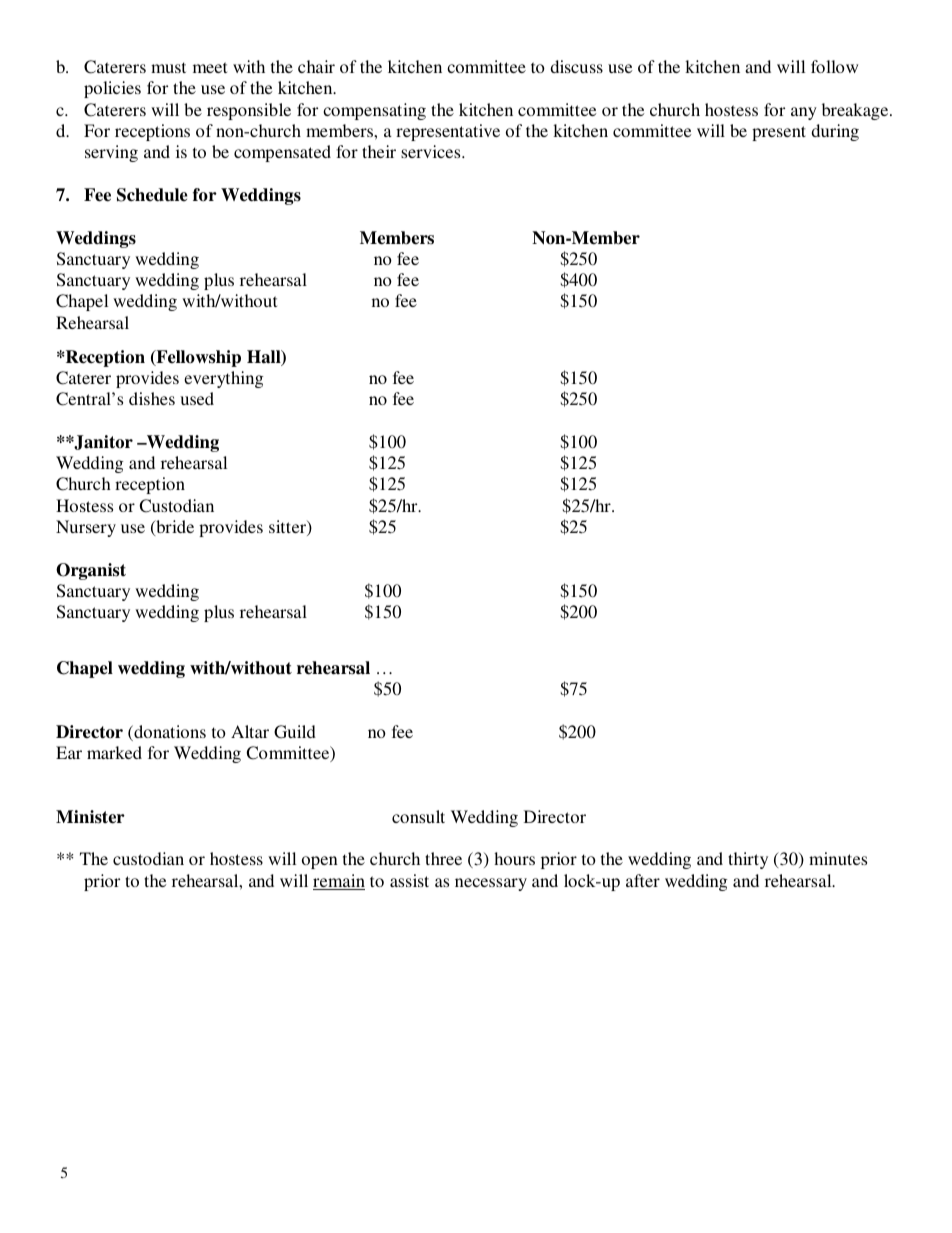  I want to click on any, so click(804, 113).
